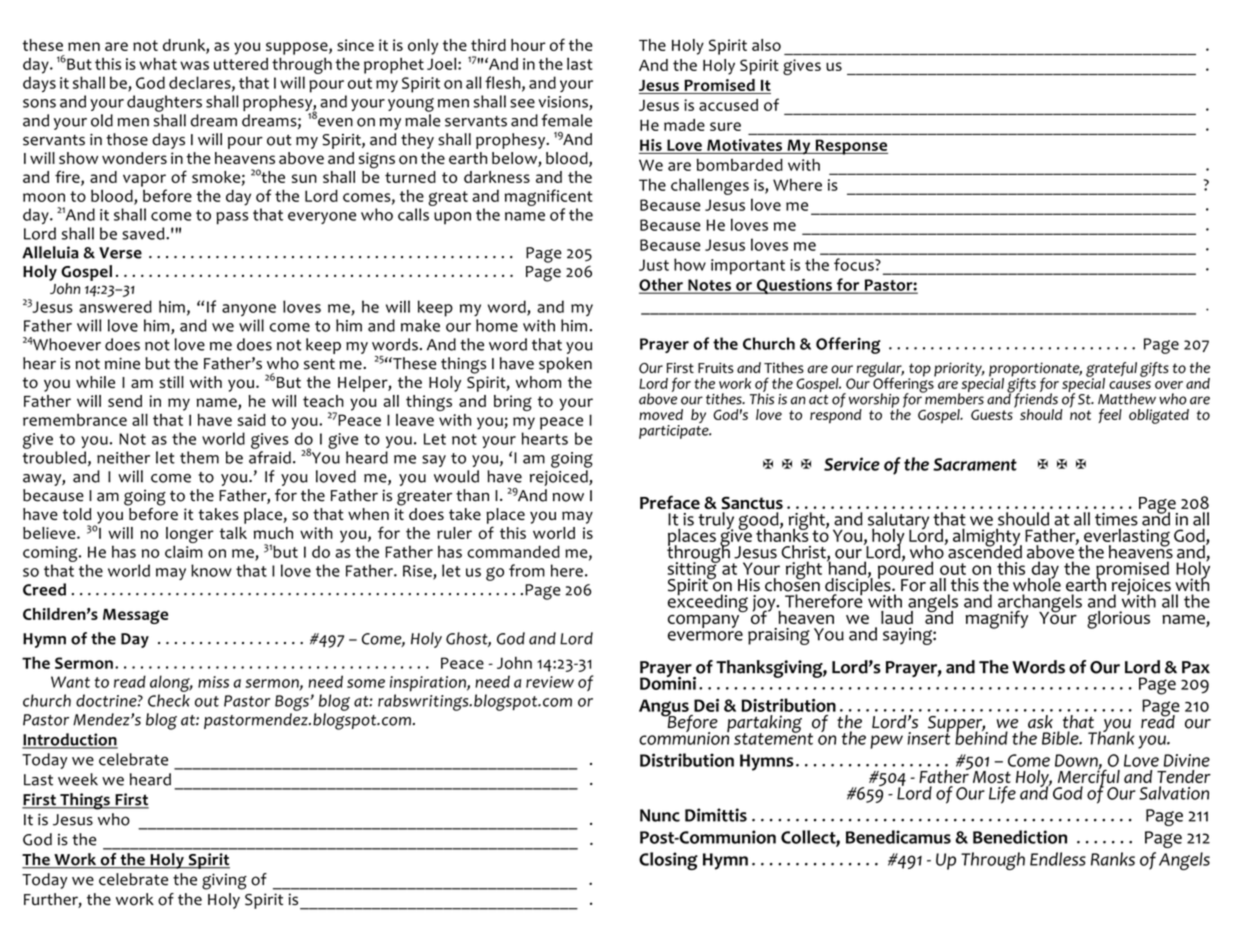 This page has width=1233, height=952. What do you see at coordinates (766, 45) in the page?
I see `also` at bounding box center [766, 45].
